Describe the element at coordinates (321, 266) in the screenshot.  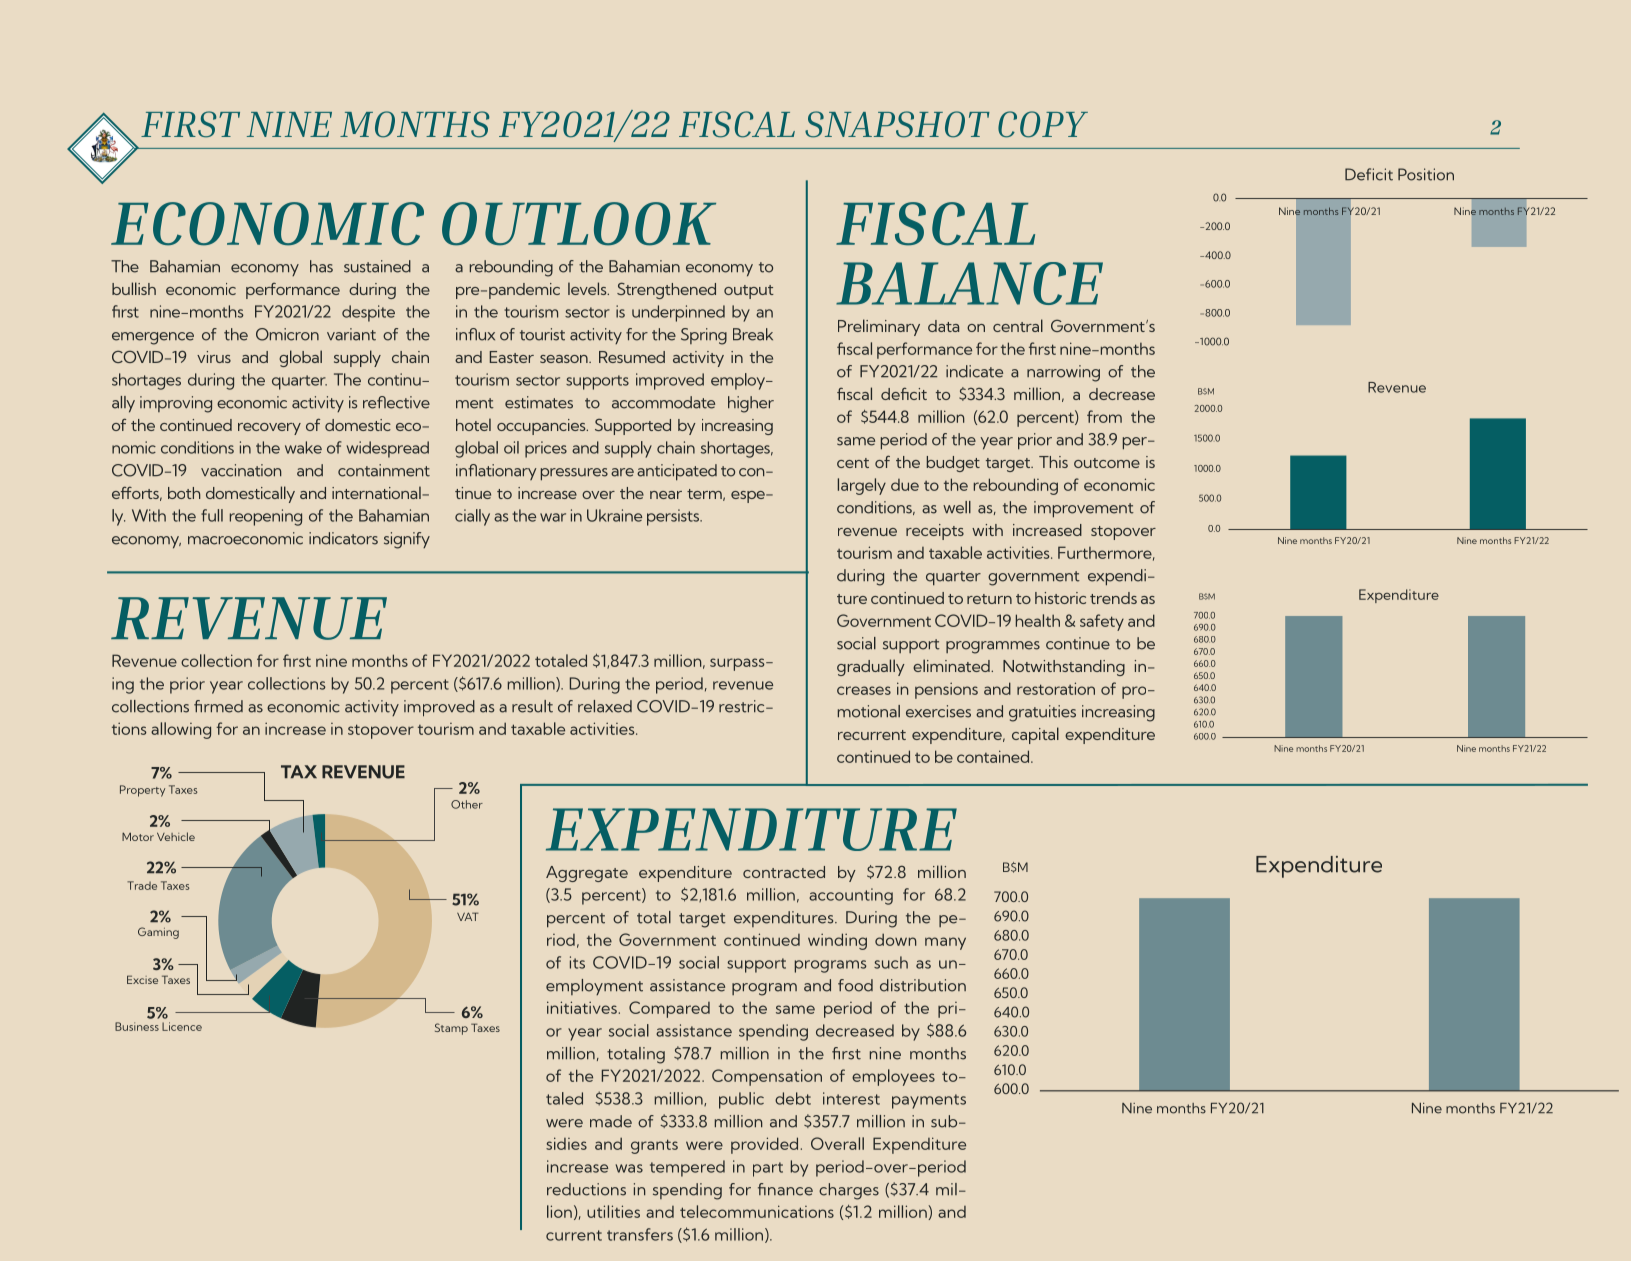
I see `has` at that location.
